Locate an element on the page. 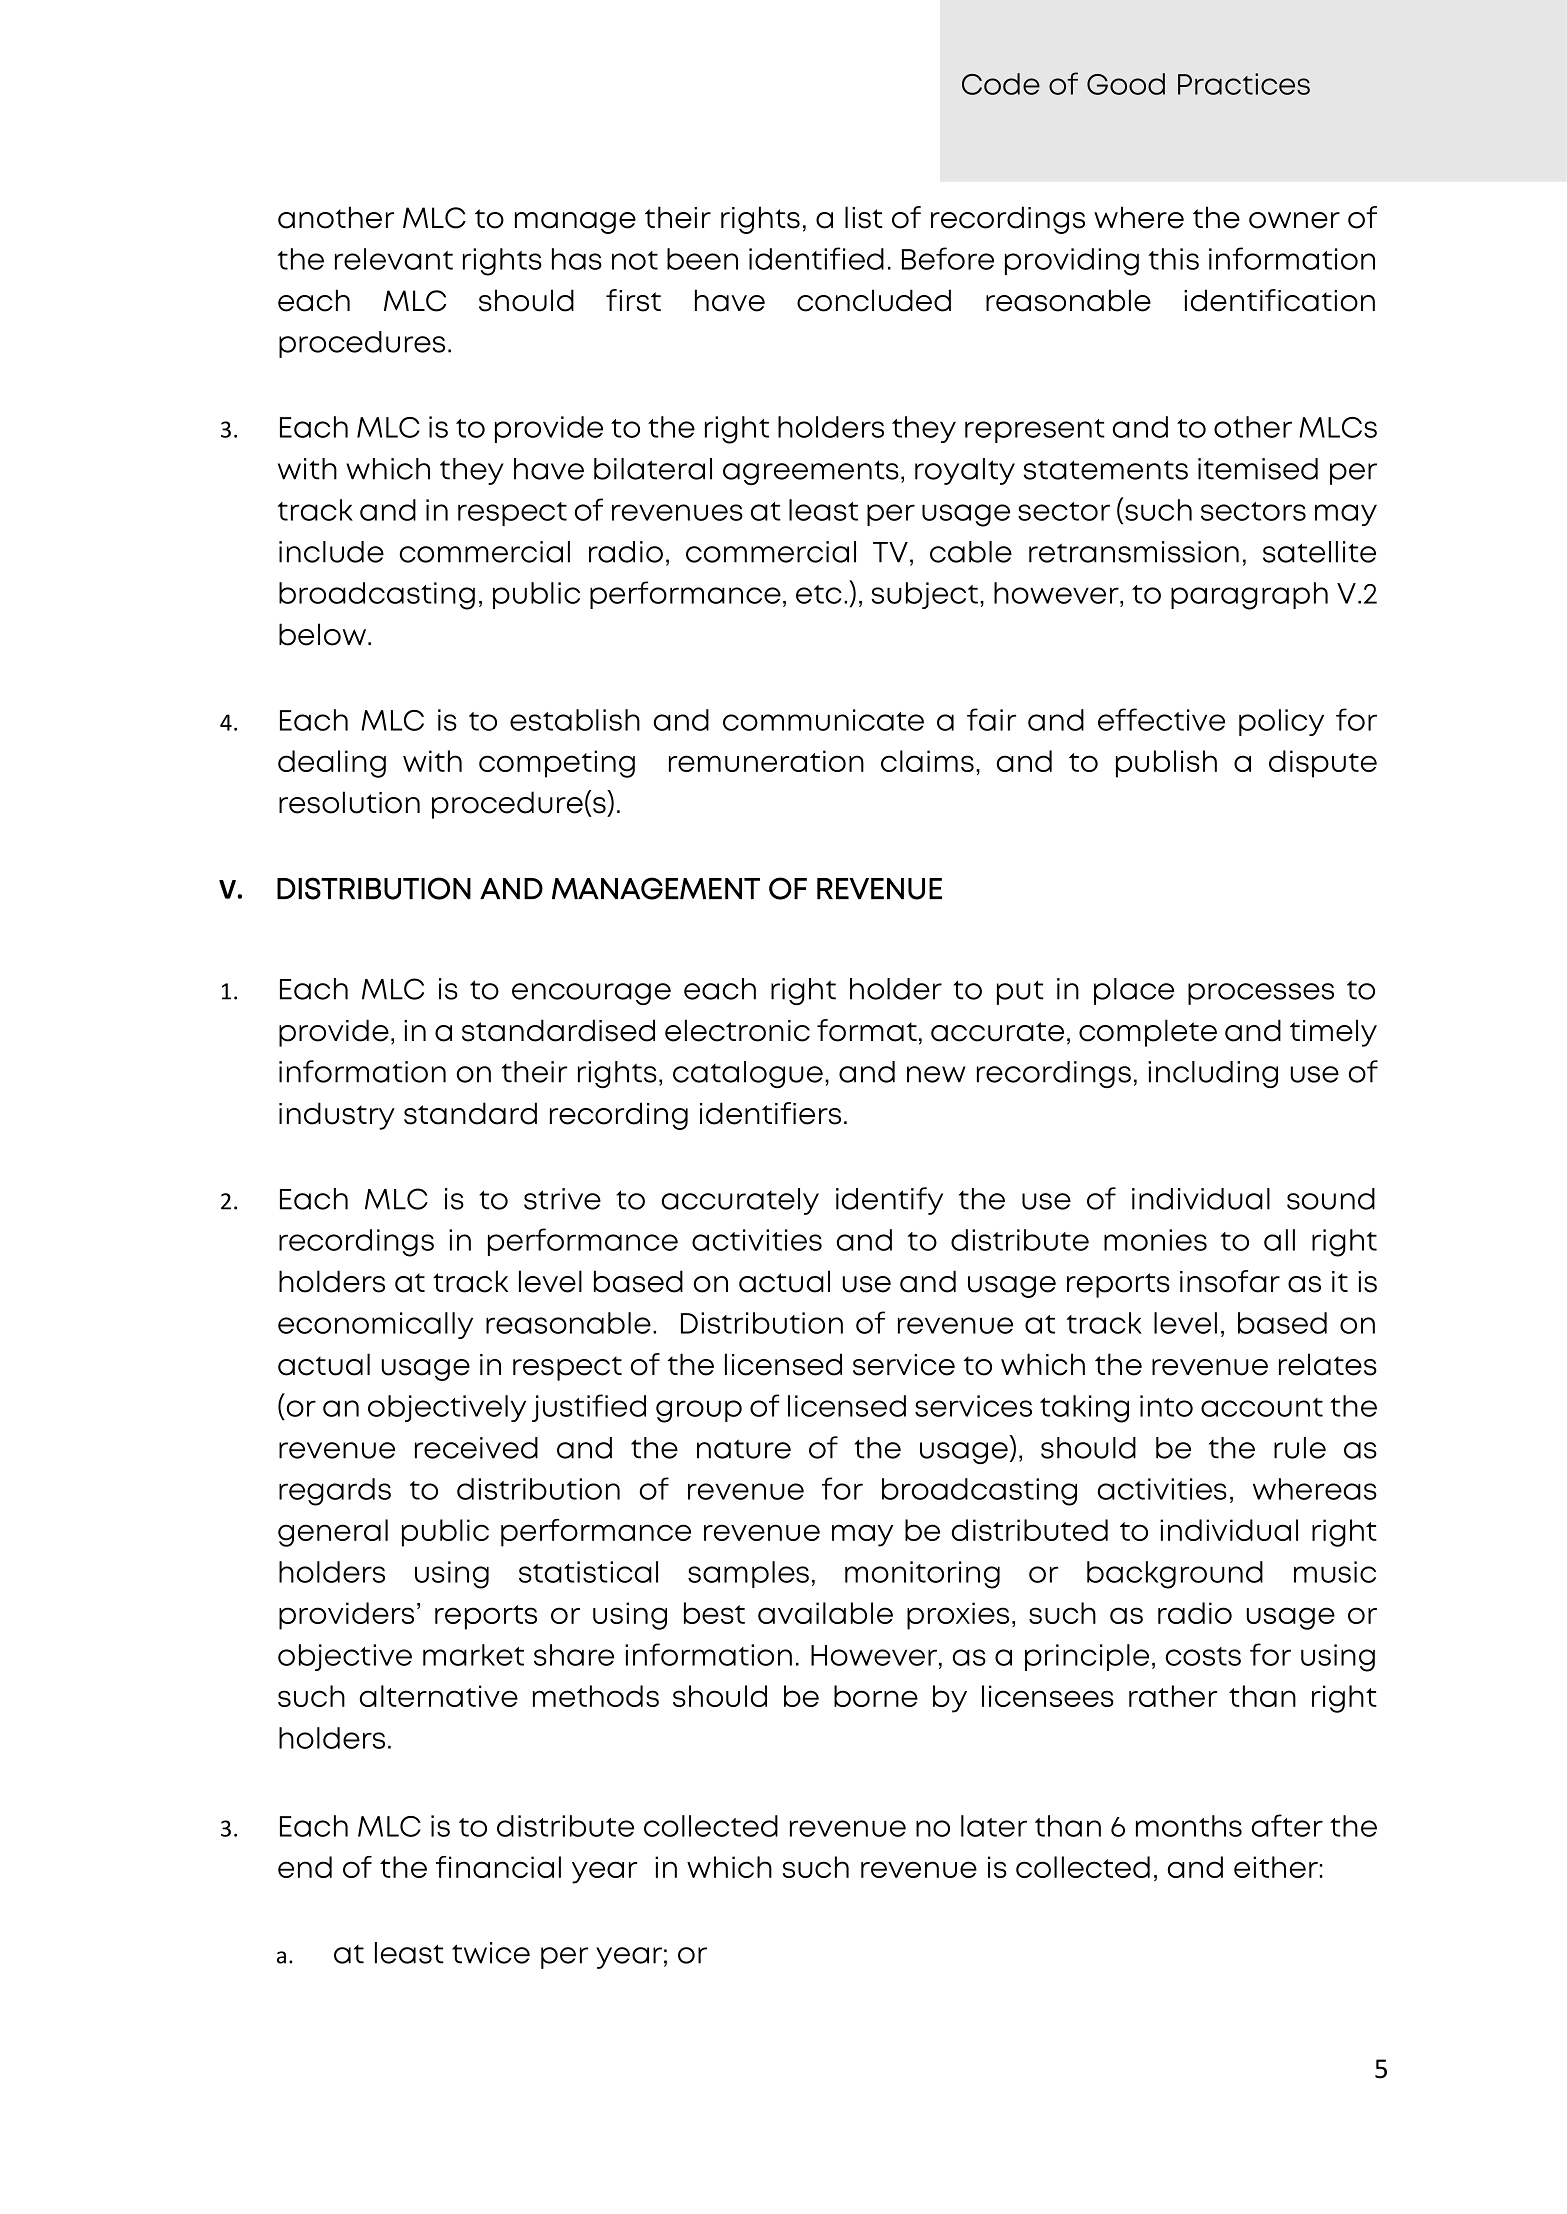 Image resolution: width=1567 pixels, height=2214 pixels. list is located at coordinates (864, 217).
